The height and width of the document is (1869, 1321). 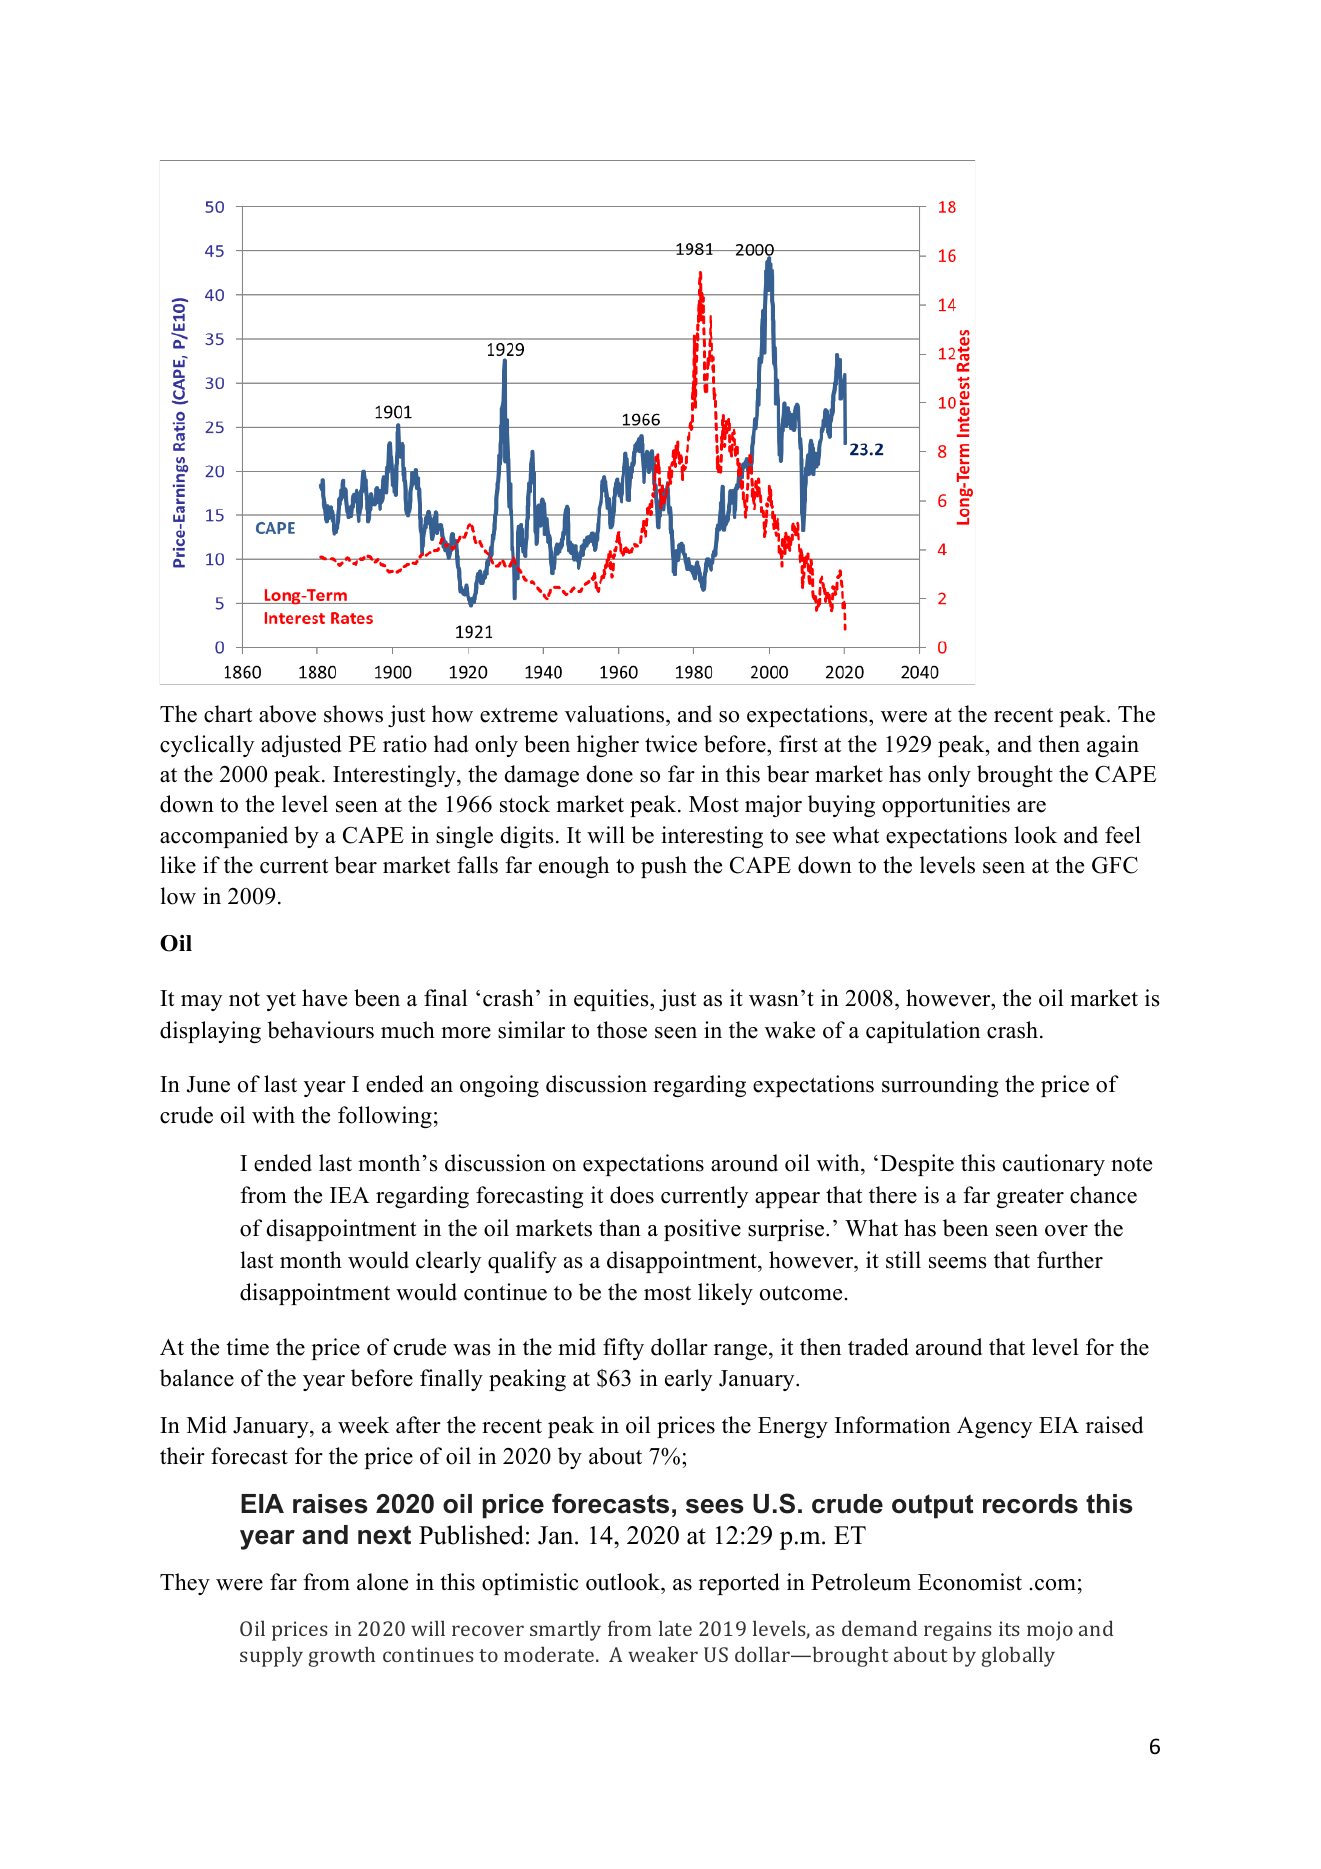 I want to click on above, so click(x=287, y=714).
